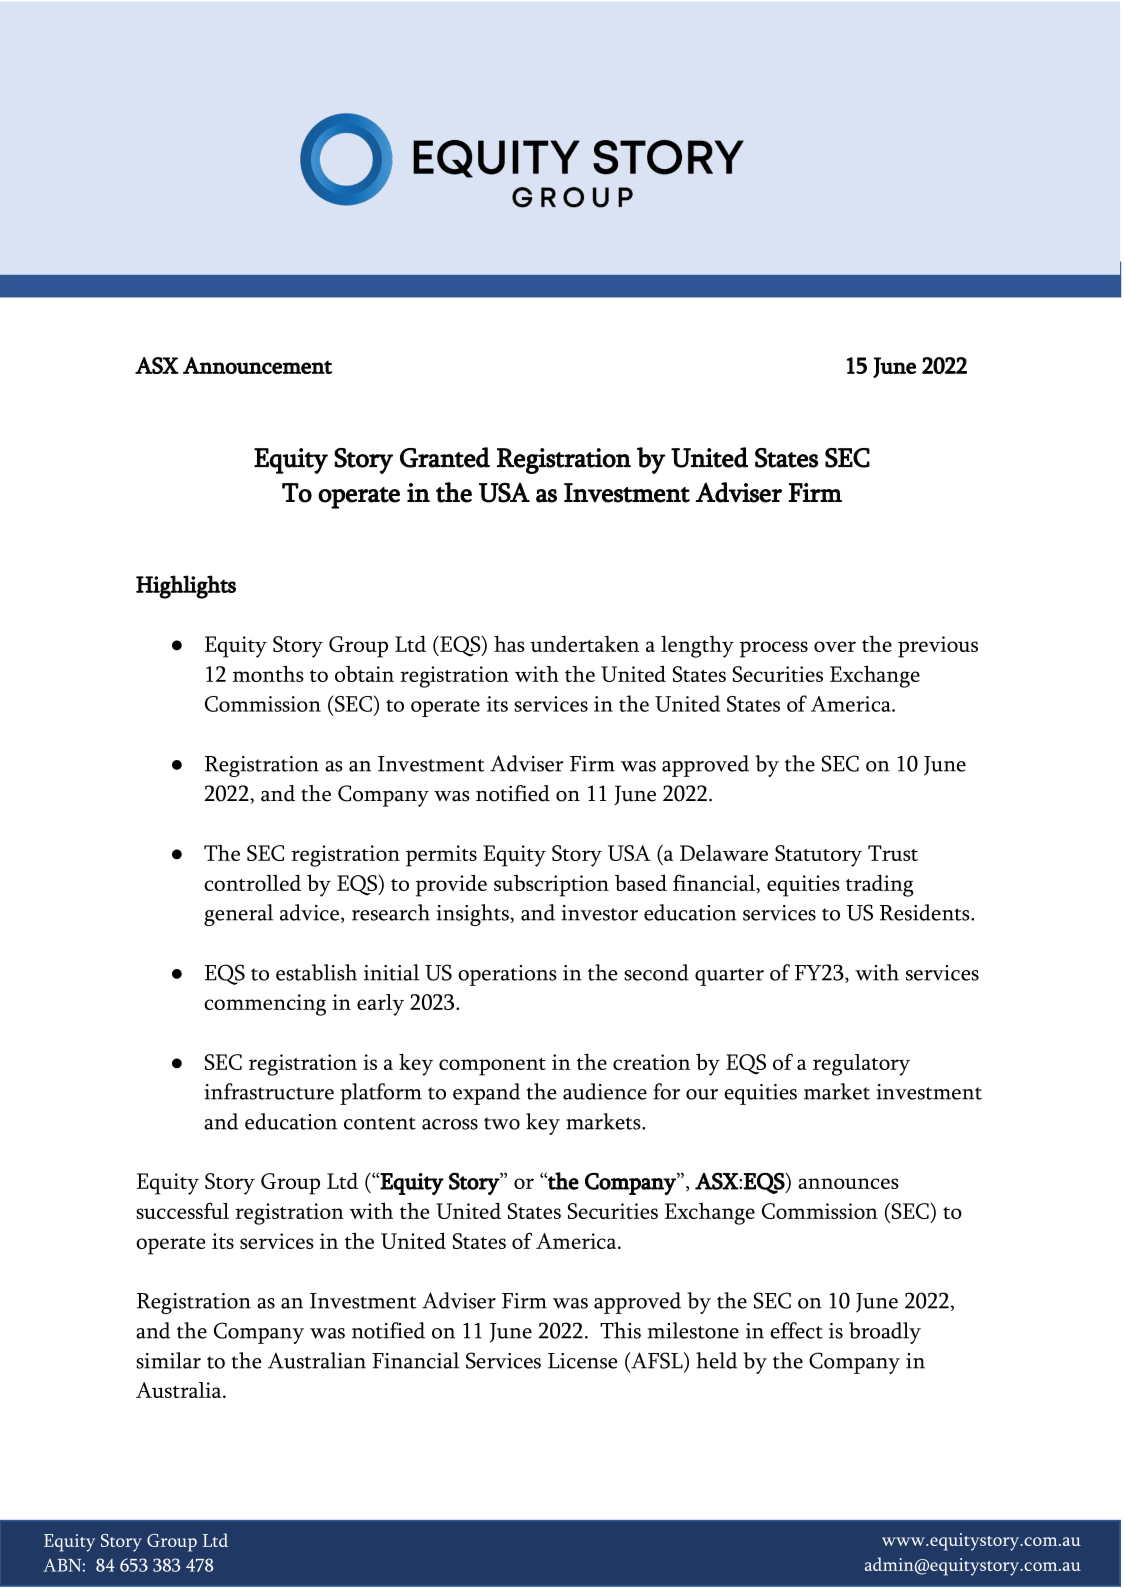  Describe the element at coordinates (257, 365) in the page. I see `Announcement` at that location.
